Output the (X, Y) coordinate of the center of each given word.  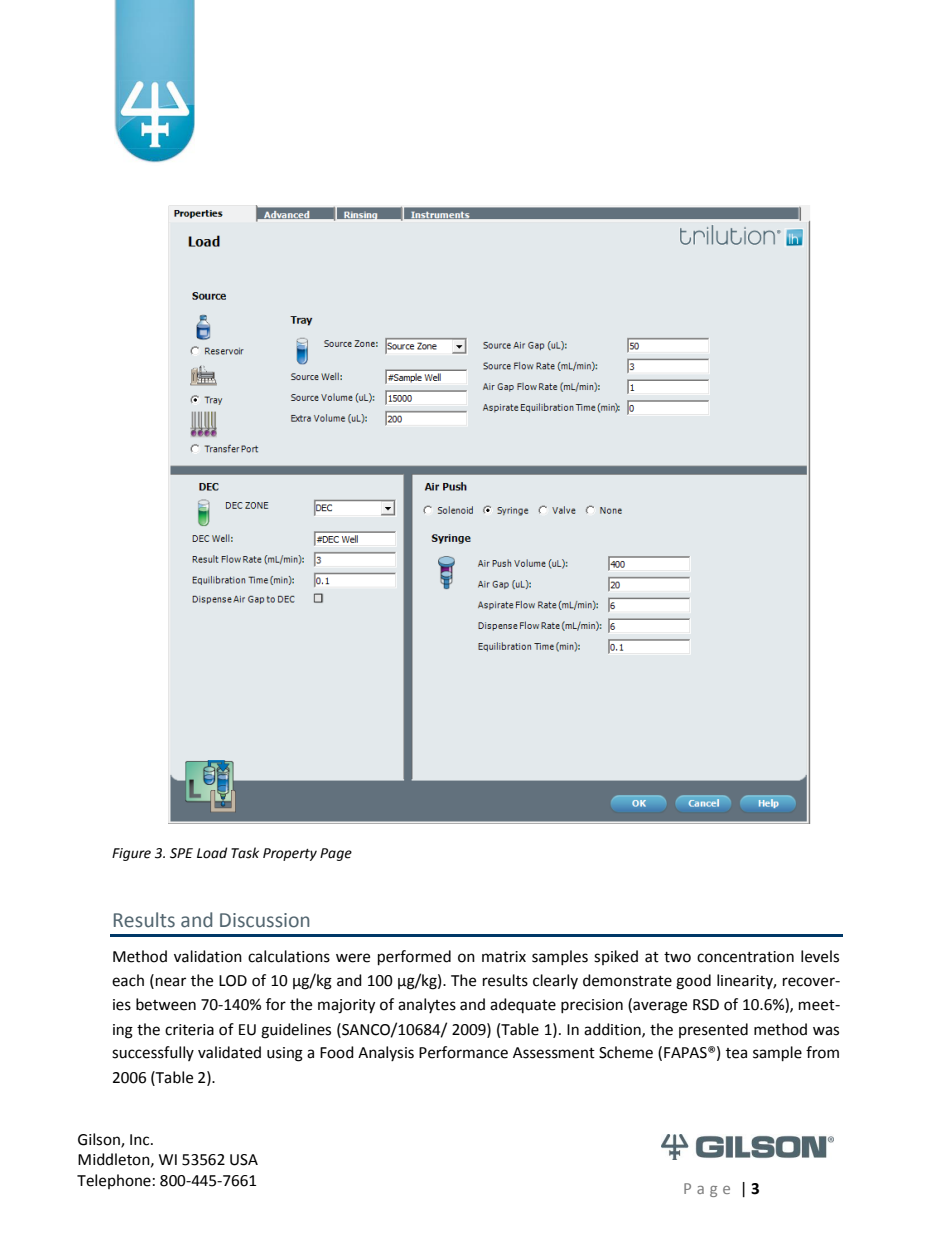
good (693, 982)
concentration (745, 957)
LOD (233, 981)
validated (229, 1052)
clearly (555, 981)
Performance (463, 1052)
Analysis (386, 1053)
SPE (181, 853)
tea (736, 1053)
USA (244, 1160)
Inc (141, 1140)
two (677, 957)
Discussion (264, 920)
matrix (504, 957)
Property (290, 854)
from (822, 1052)
